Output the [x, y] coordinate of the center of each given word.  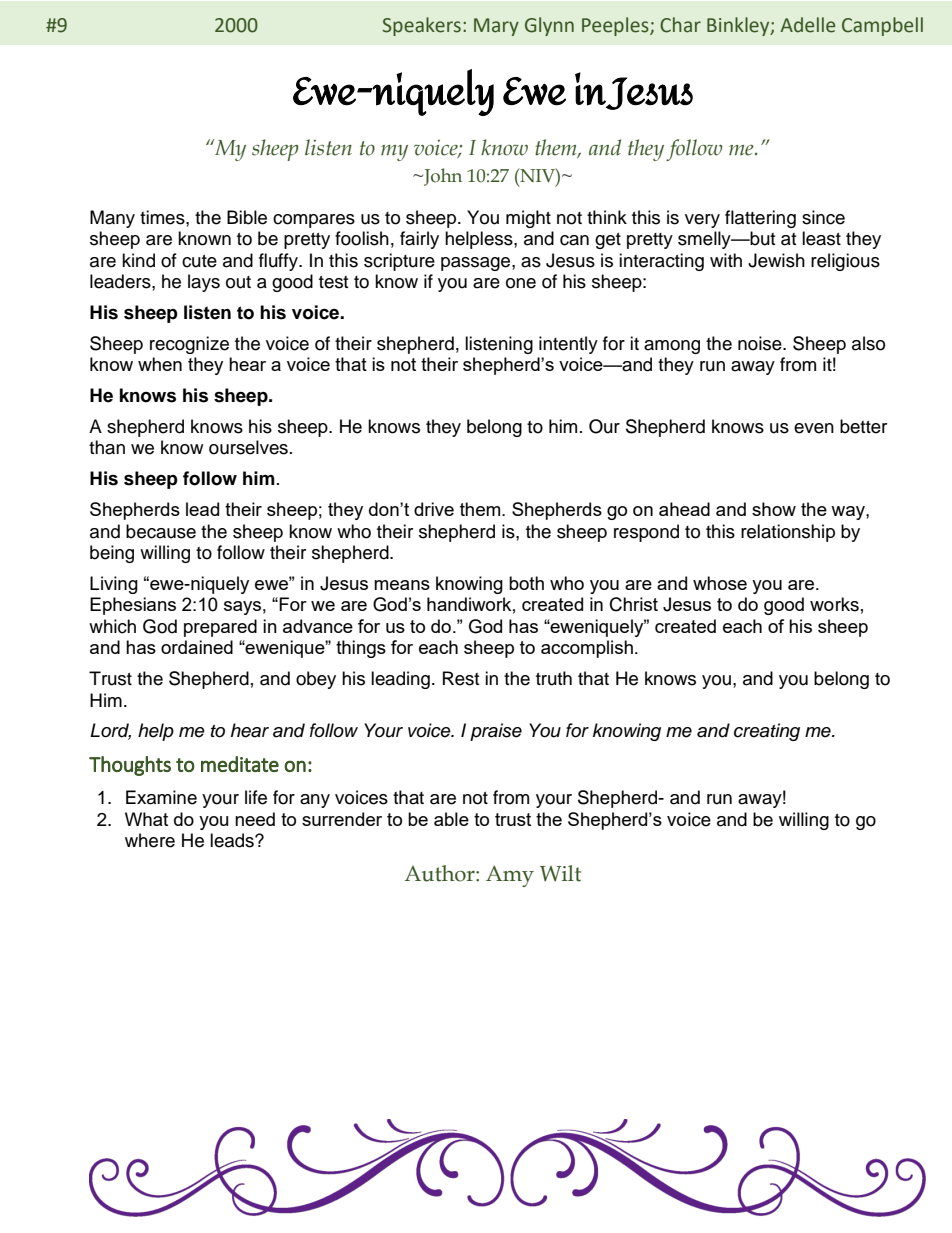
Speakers [421, 26]
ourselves [248, 447]
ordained [197, 647]
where [150, 840]
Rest [461, 678]
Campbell [882, 26]
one [521, 283]
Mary [496, 27]
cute [199, 261]
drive [434, 509]
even [814, 428]
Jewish [776, 260]
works [834, 604]
